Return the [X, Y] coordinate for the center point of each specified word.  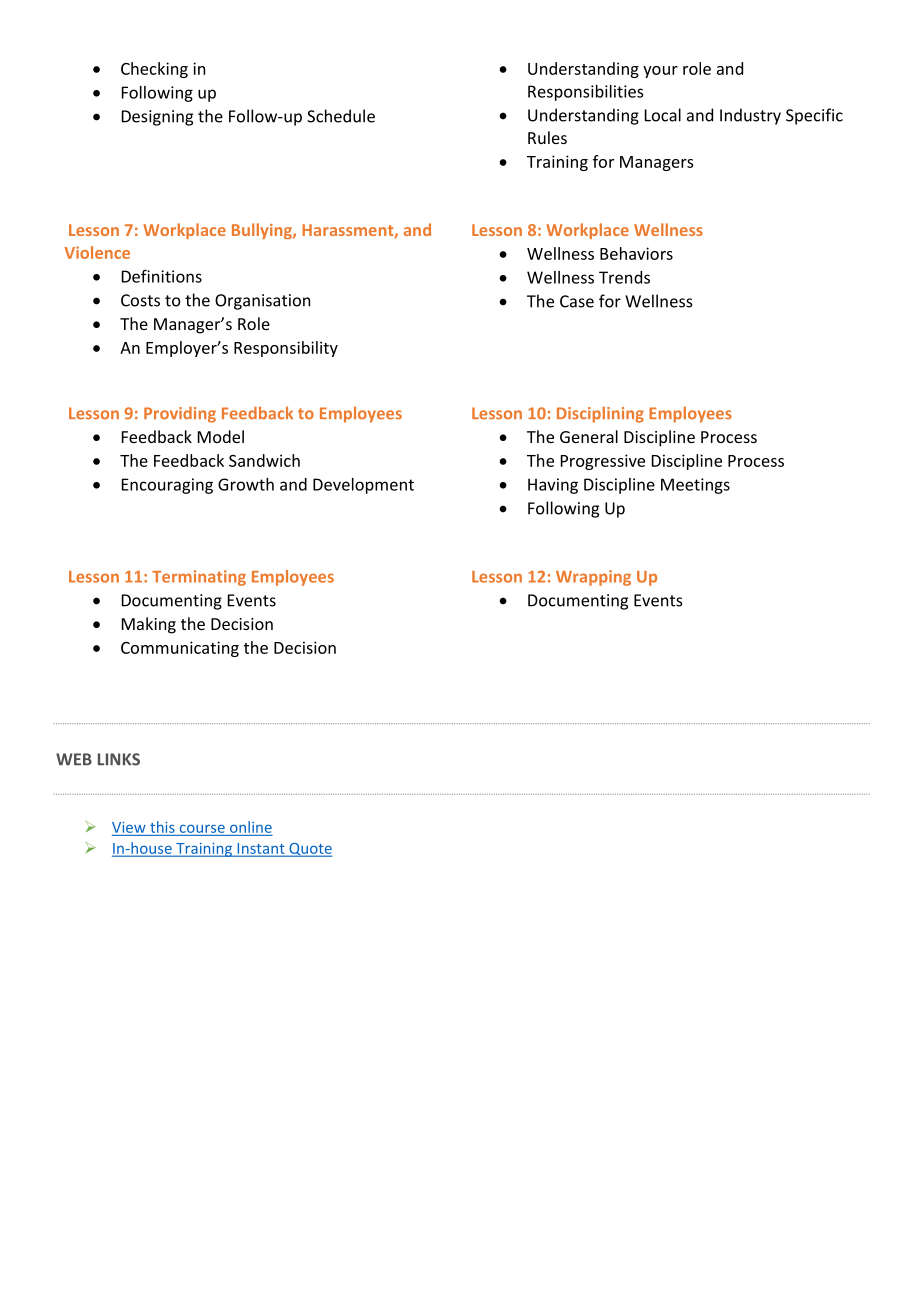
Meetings [695, 486]
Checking [154, 70]
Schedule [341, 116]
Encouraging [167, 486]
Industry [750, 116]
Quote [310, 850]
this [162, 827]
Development [363, 486]
